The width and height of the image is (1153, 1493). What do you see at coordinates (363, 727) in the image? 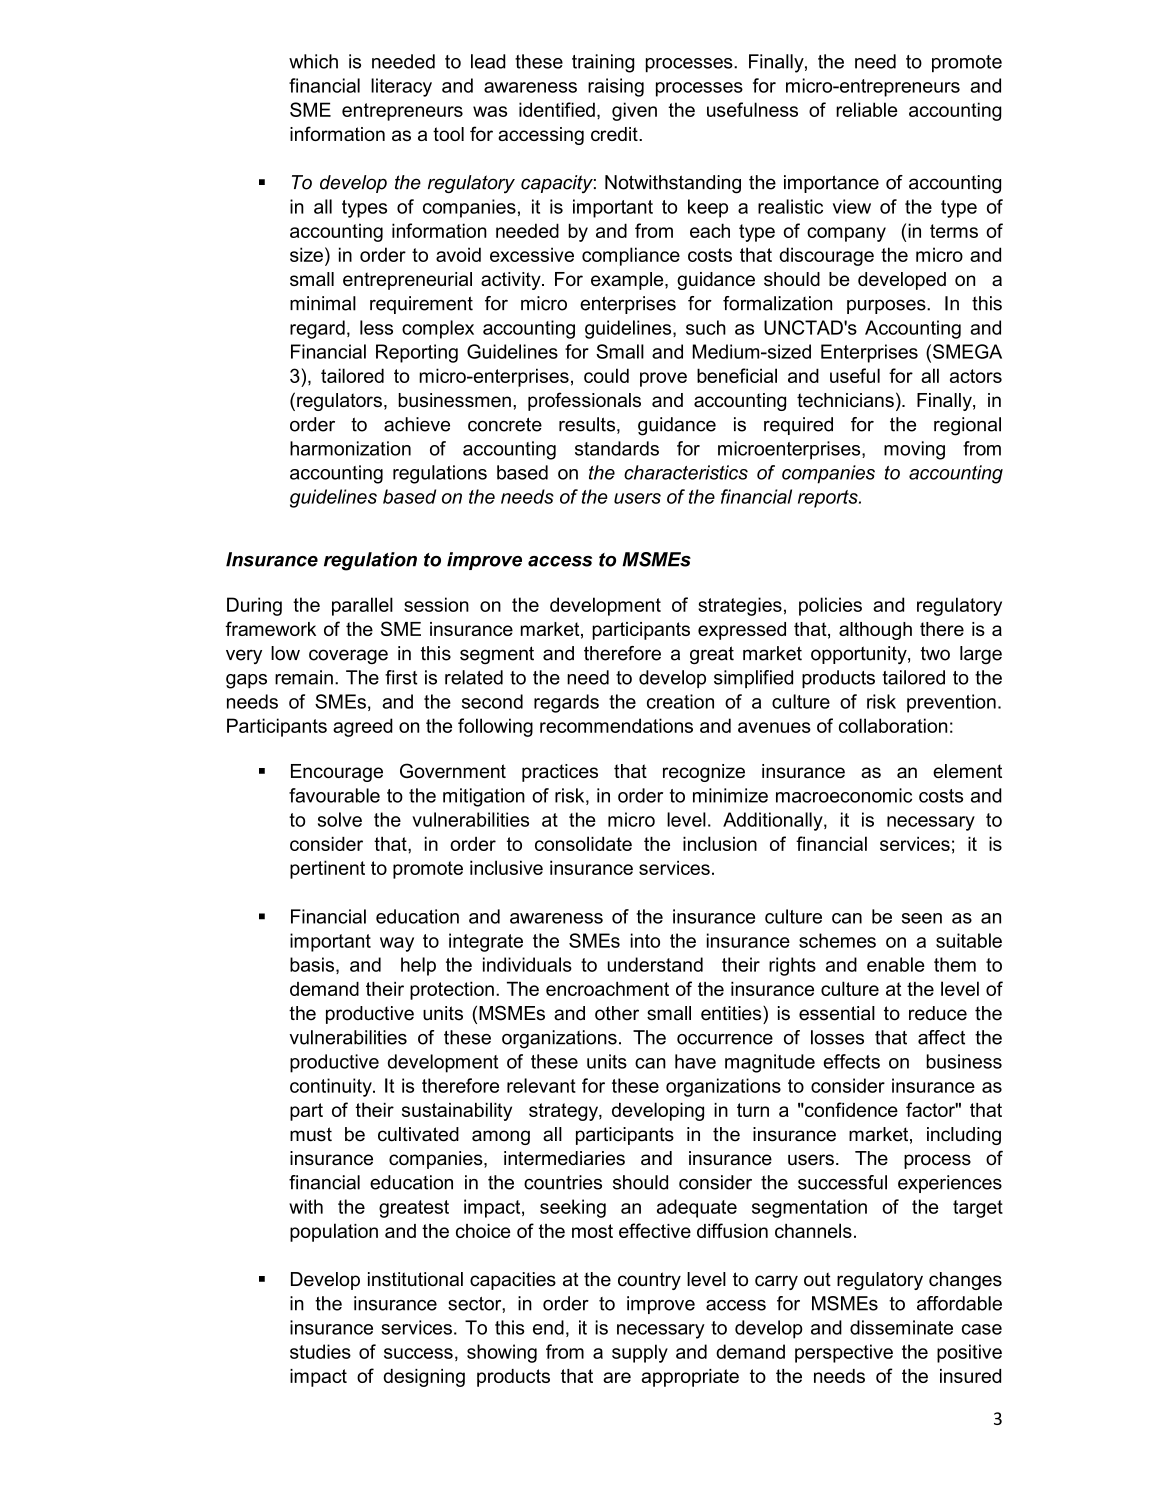
I see `agreed` at bounding box center [363, 727].
